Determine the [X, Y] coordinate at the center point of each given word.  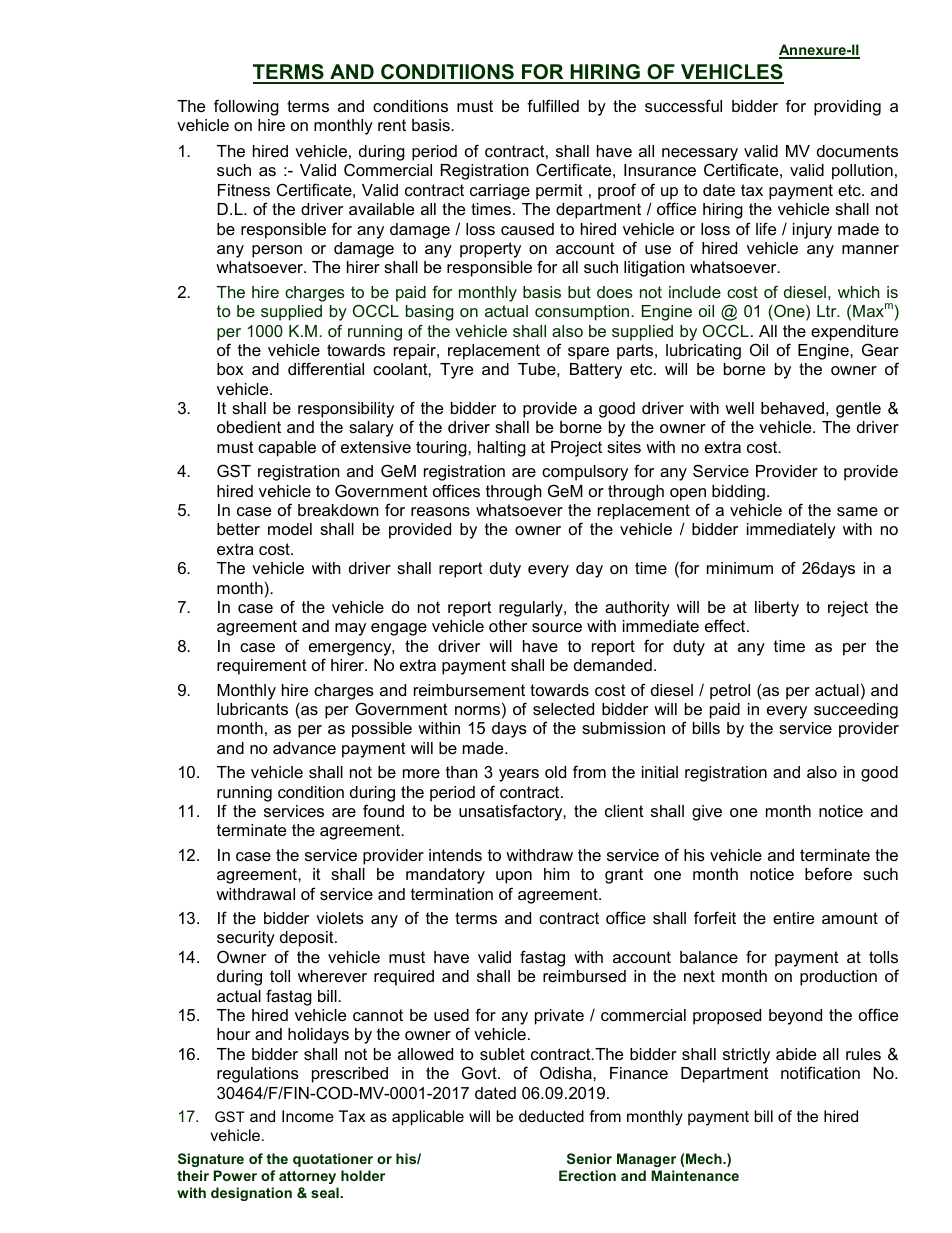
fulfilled [553, 105]
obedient [249, 427]
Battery [596, 371]
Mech [705, 1158]
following [246, 107]
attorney [307, 1177]
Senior [589, 1158]
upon [514, 877]
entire [793, 918]
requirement [262, 667]
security [246, 939]
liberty [777, 609]
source [557, 627]
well [739, 408]
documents [857, 151]
